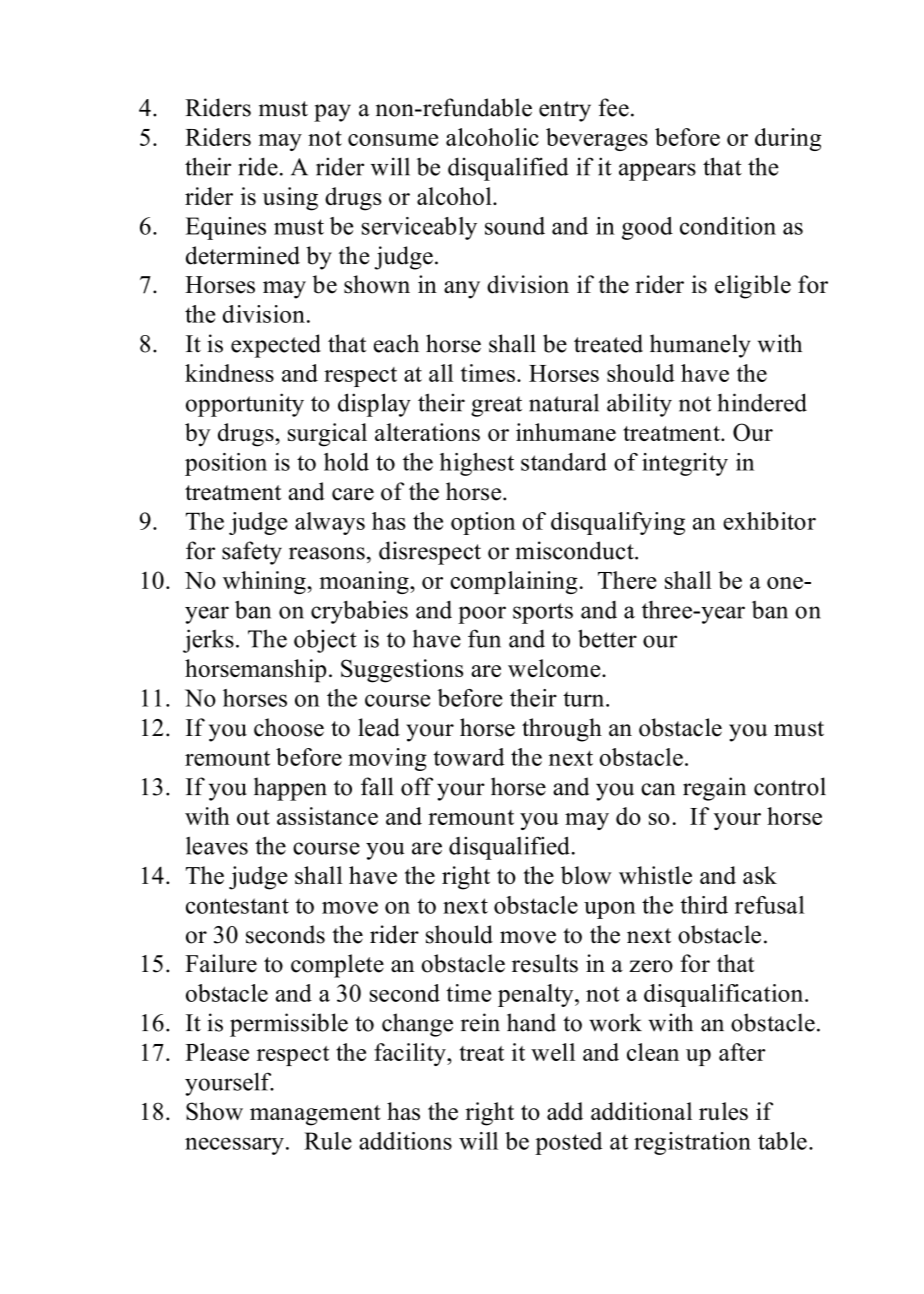  I want to click on during, so click(788, 139).
